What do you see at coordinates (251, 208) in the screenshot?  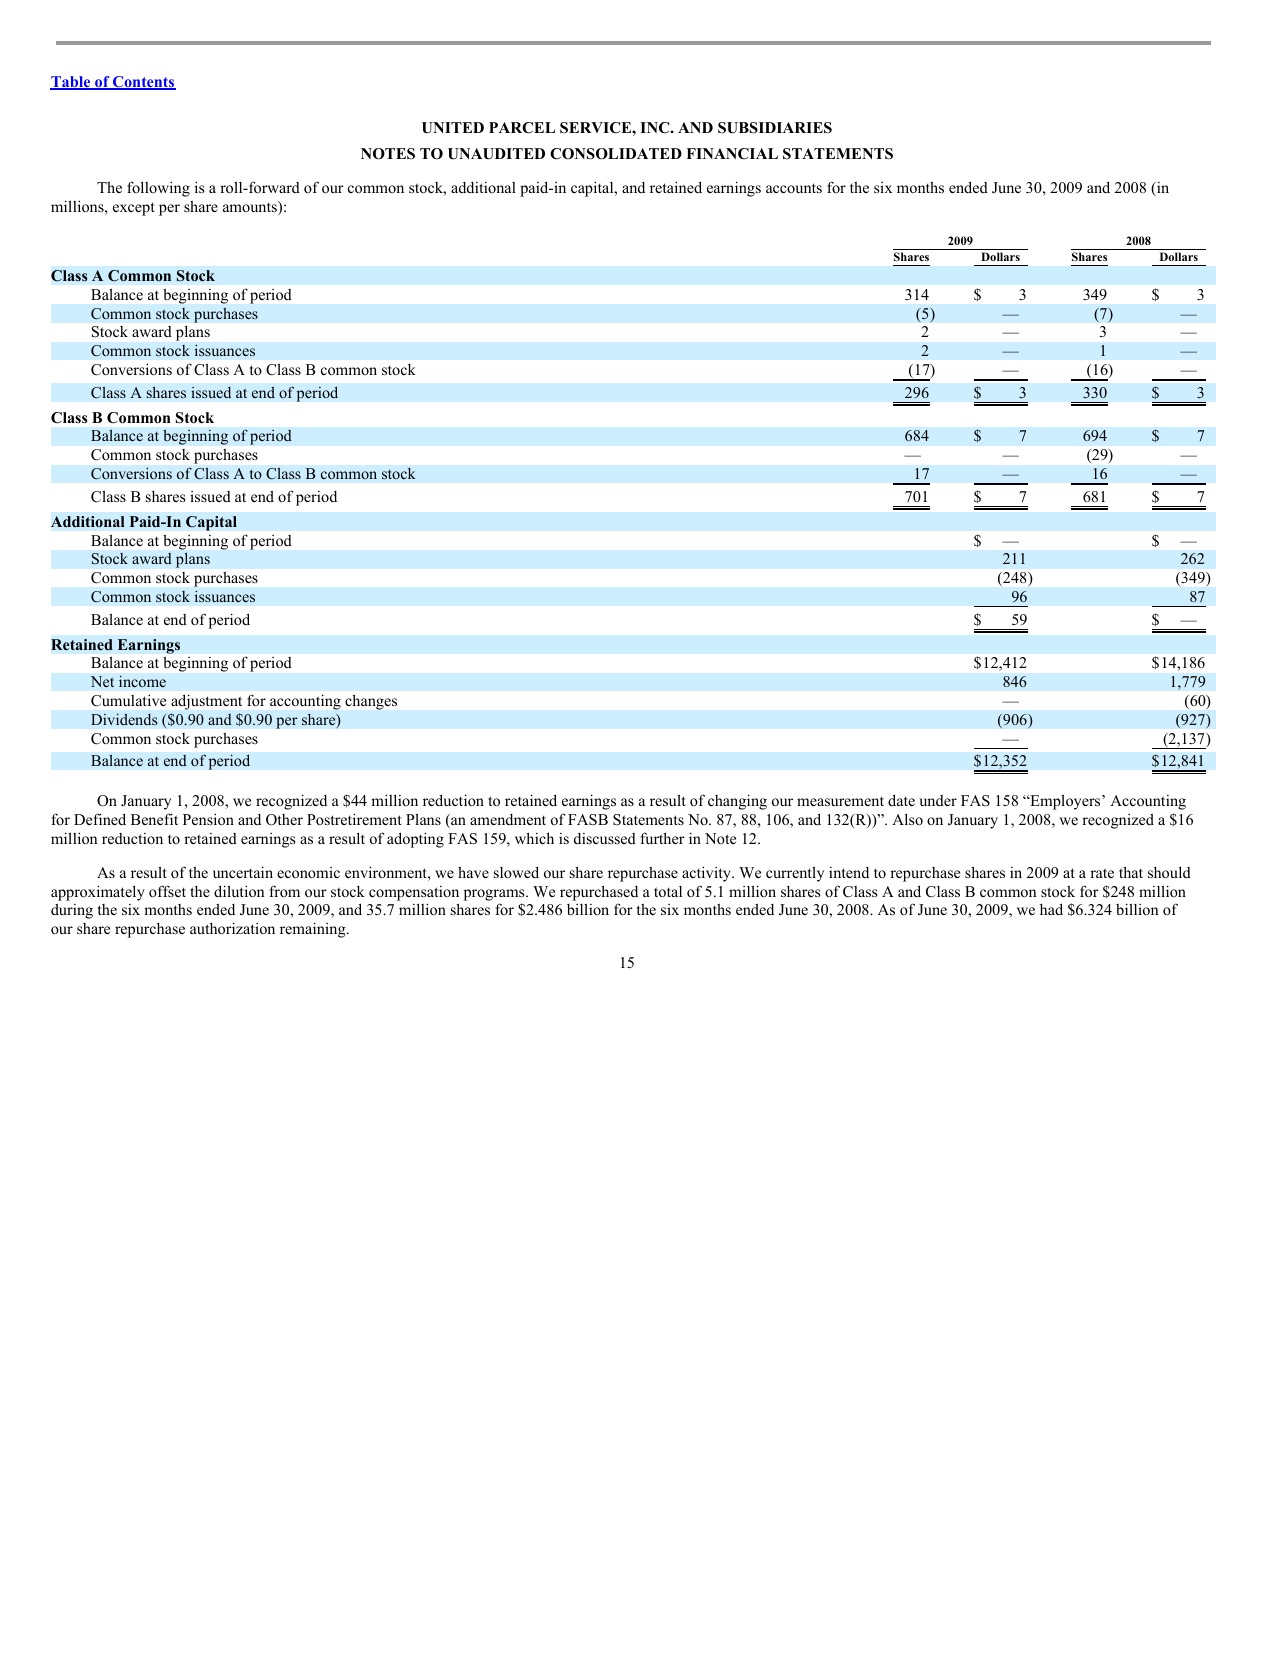 I see `amounts` at bounding box center [251, 208].
